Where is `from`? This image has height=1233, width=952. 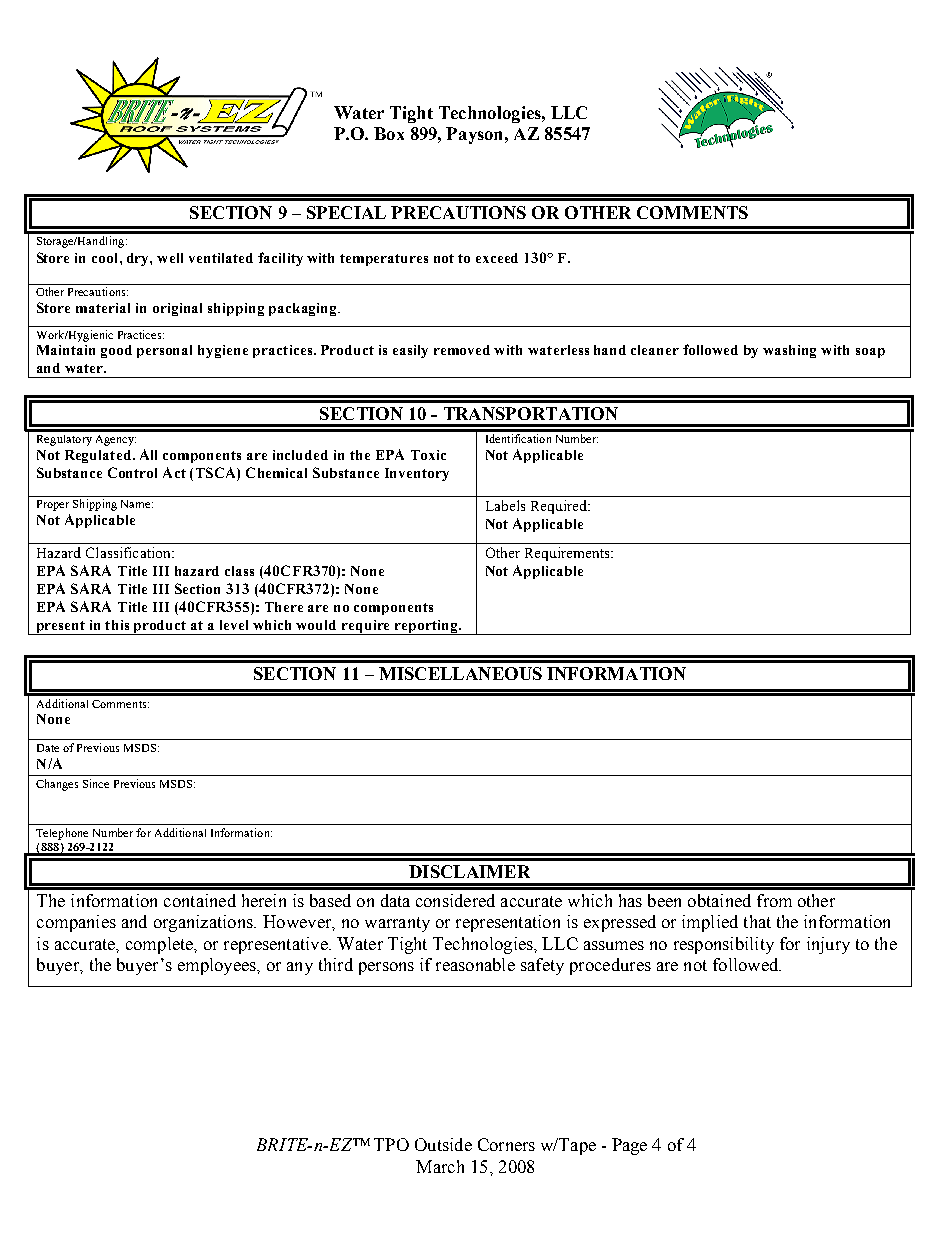
from is located at coordinates (774, 900).
